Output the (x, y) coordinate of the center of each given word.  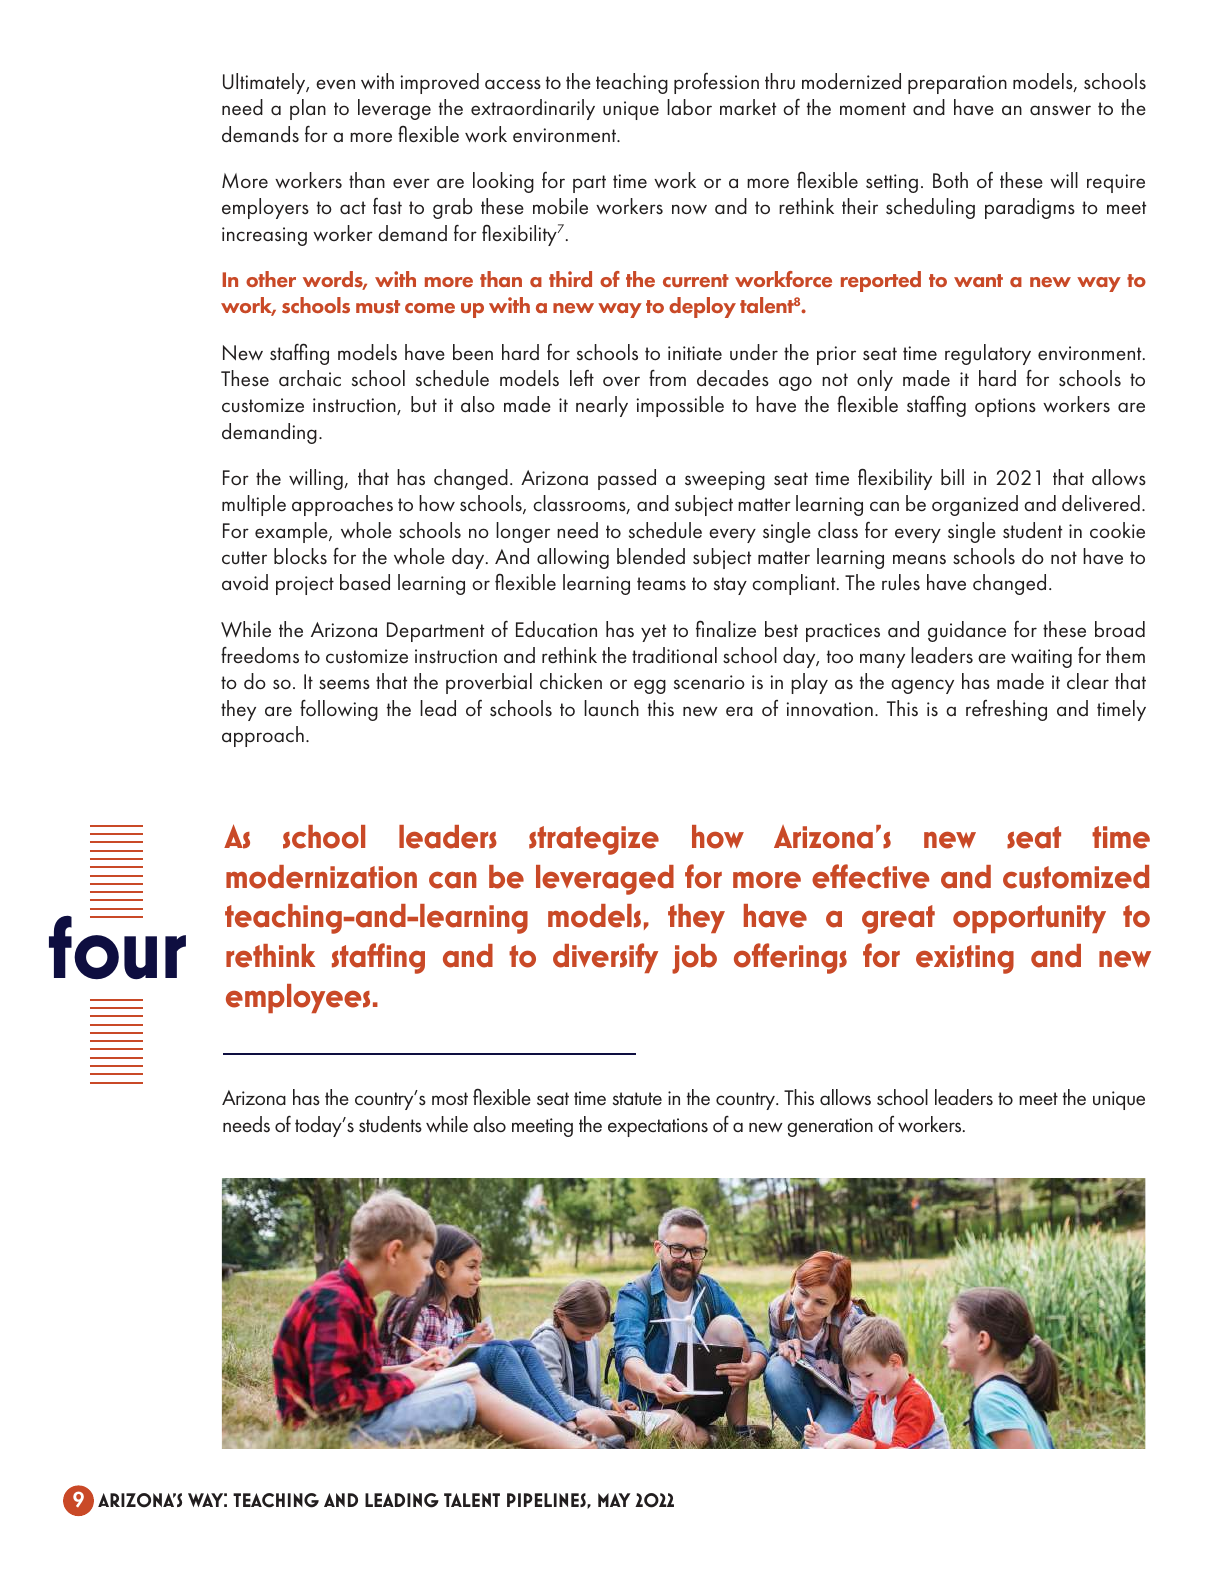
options (1005, 407)
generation (830, 1127)
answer (1060, 110)
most (450, 1098)
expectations (658, 1127)
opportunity (1029, 919)
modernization (321, 877)
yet (653, 633)
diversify (605, 958)
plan (308, 109)
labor (689, 107)
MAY (614, 1500)
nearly (602, 406)
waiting (1041, 658)
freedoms (260, 655)
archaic (310, 378)
